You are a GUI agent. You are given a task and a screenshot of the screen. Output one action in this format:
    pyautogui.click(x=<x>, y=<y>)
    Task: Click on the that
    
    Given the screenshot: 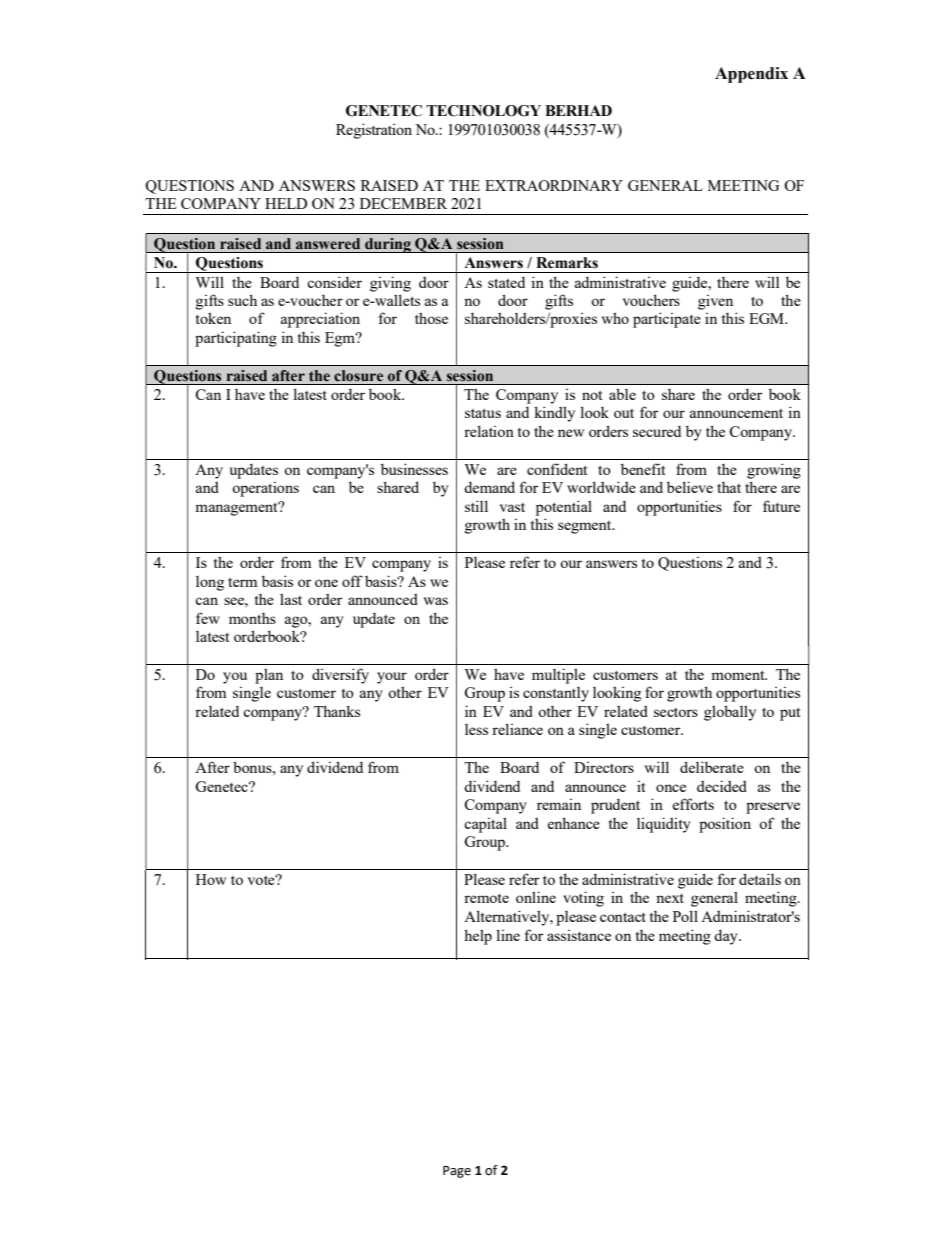 What is the action you would take?
    pyautogui.click(x=729, y=487)
